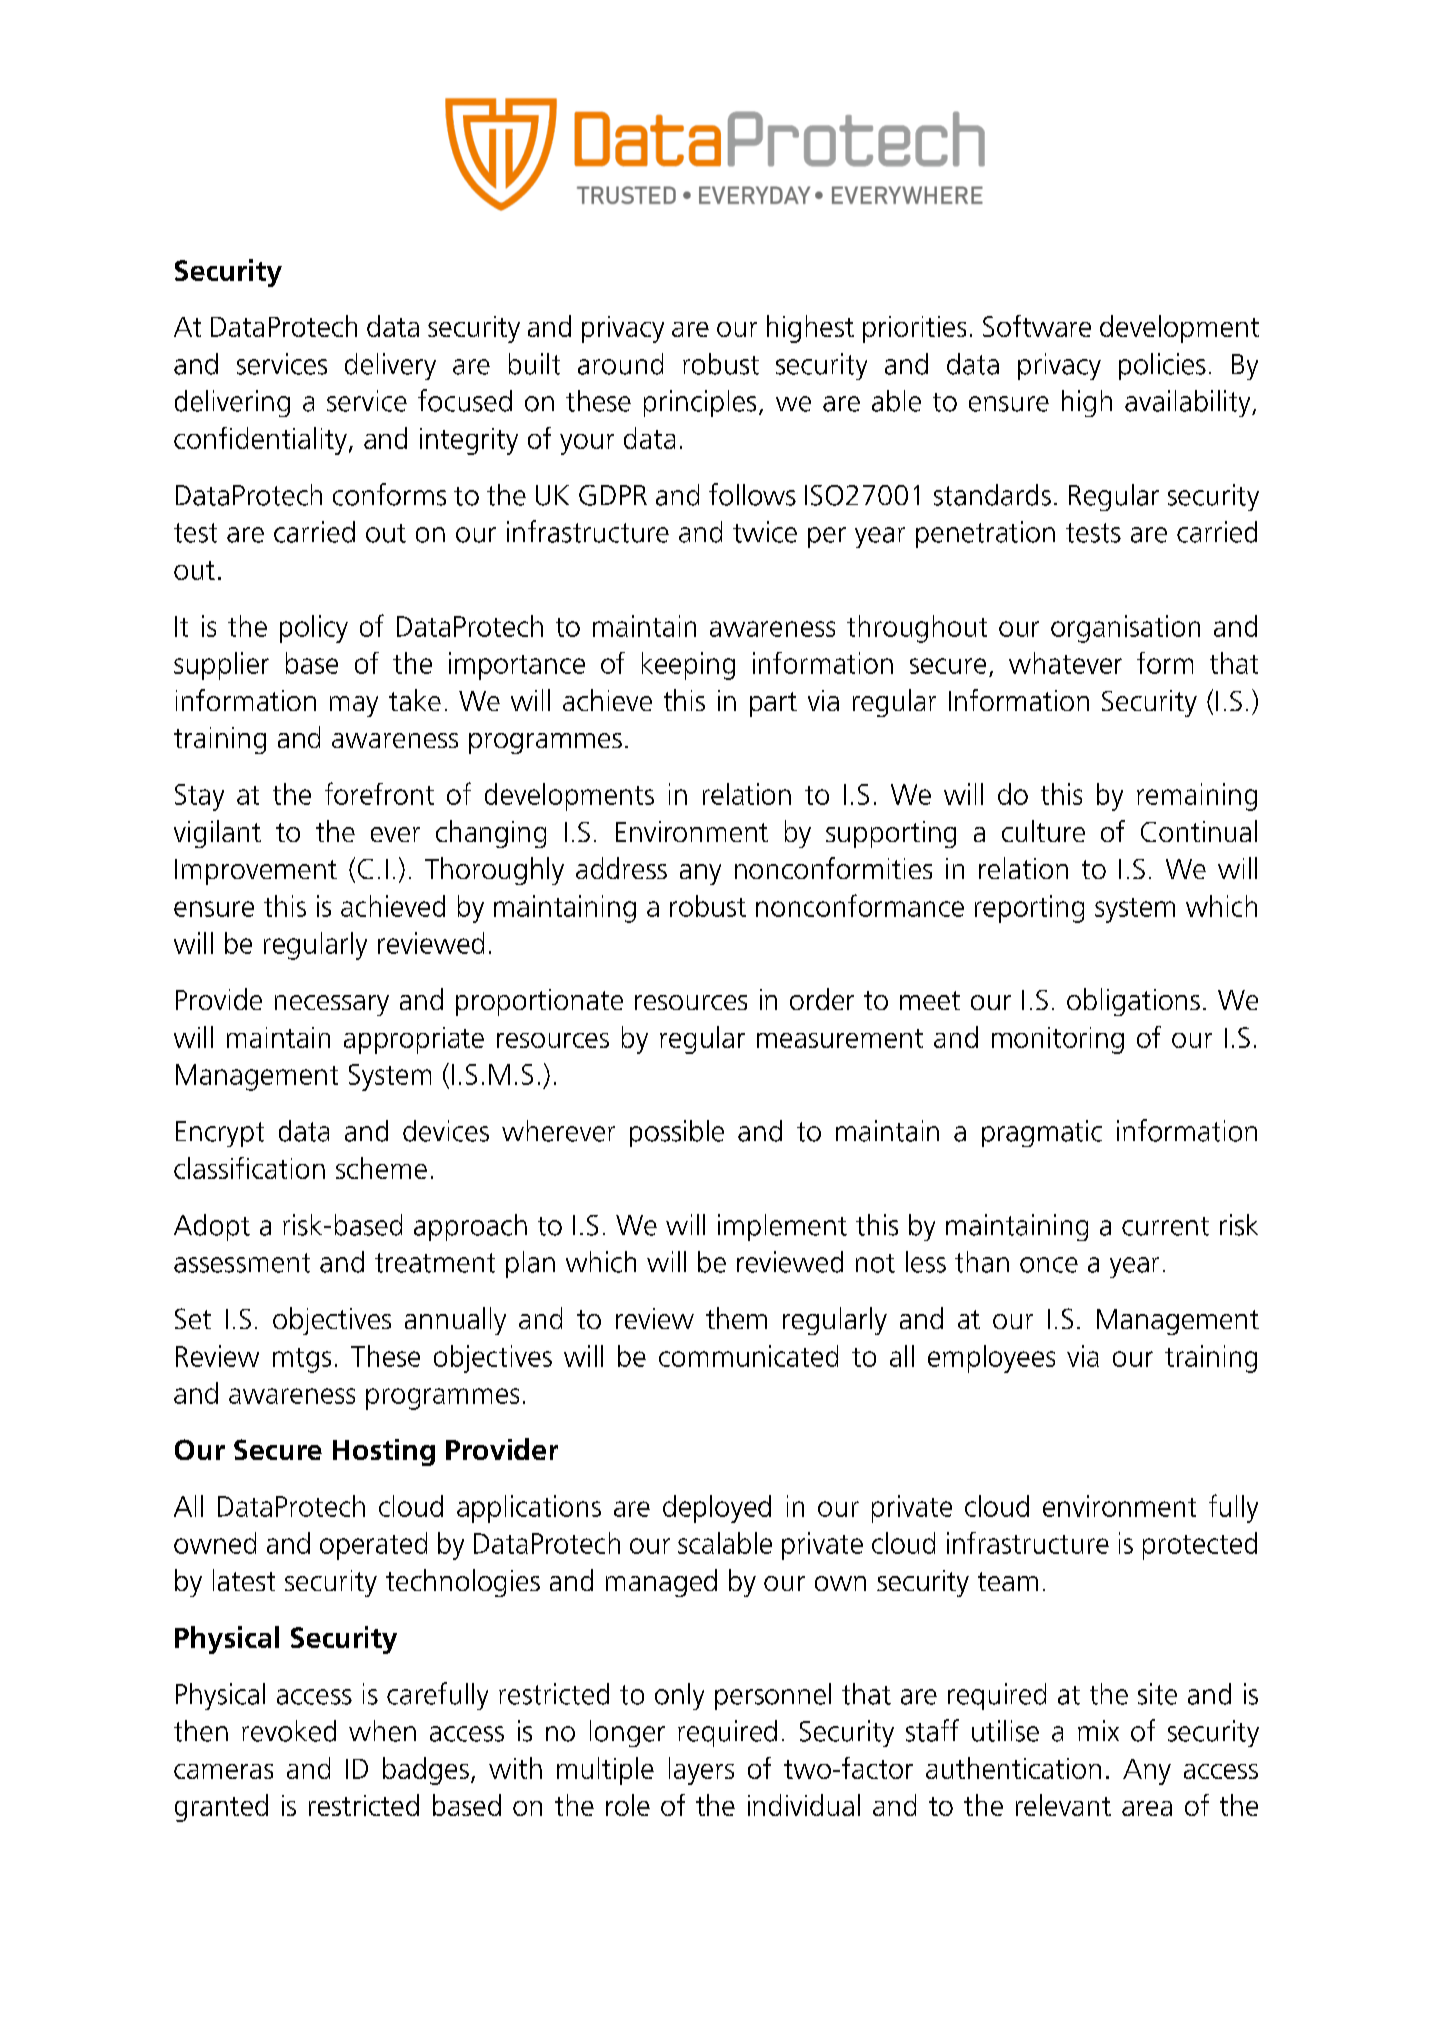  What do you see at coordinates (332, 1005) in the image?
I see `necessary` at bounding box center [332, 1005].
